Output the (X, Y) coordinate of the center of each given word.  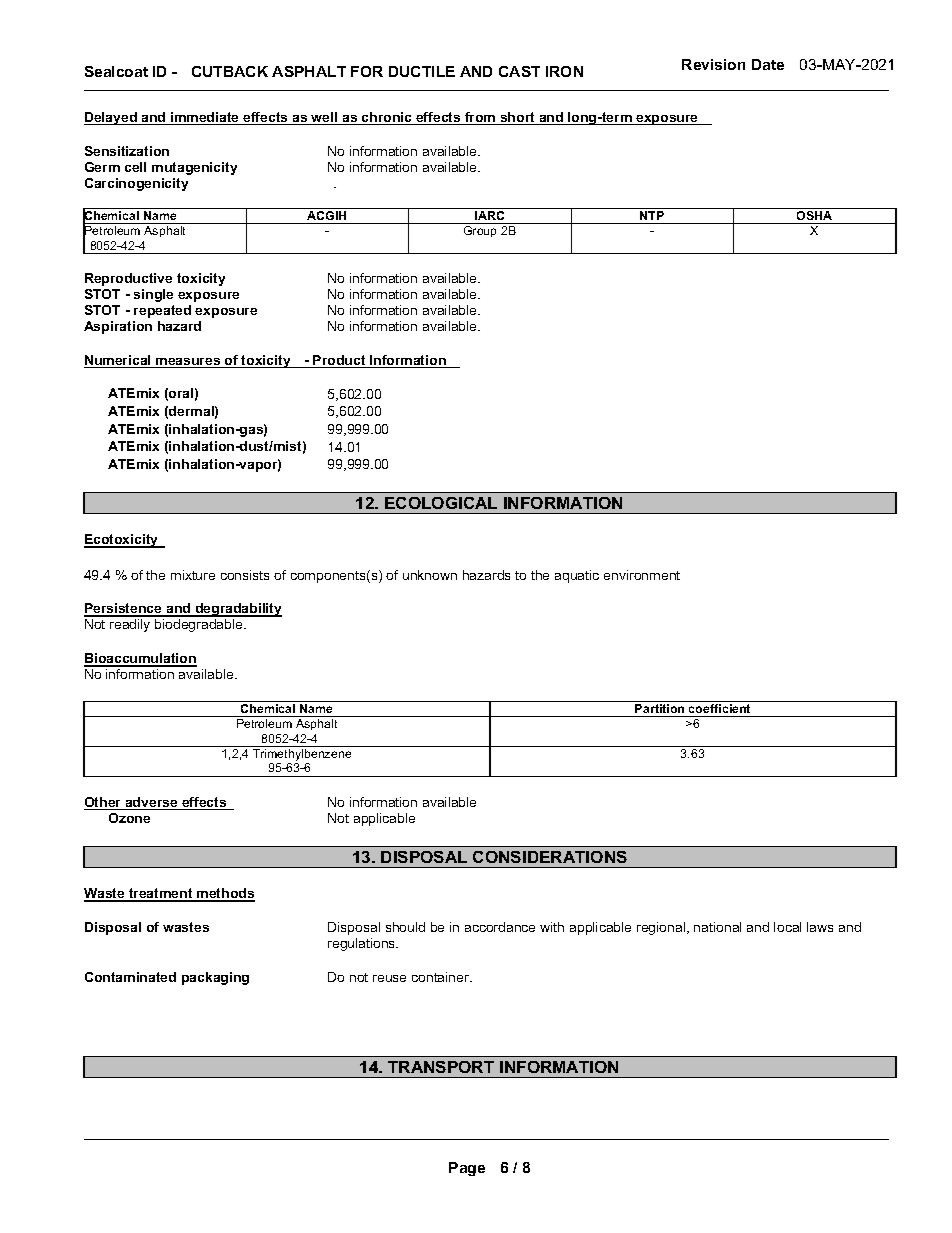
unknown (430, 575)
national (717, 927)
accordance (500, 927)
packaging (215, 978)
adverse (151, 803)
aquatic (577, 576)
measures (188, 363)
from (480, 118)
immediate (205, 118)
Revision (713, 64)
